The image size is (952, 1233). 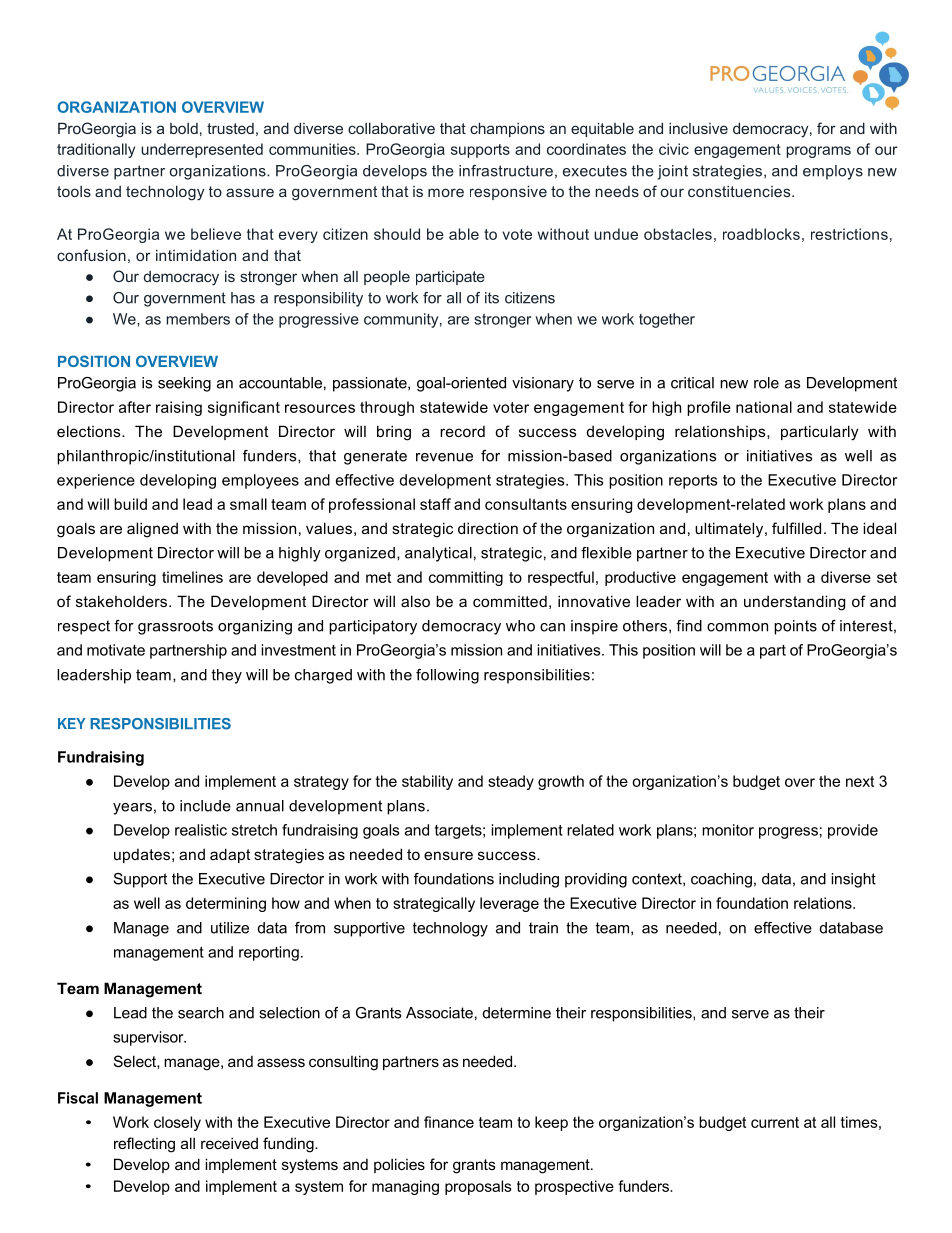 I want to click on following, so click(x=447, y=676).
